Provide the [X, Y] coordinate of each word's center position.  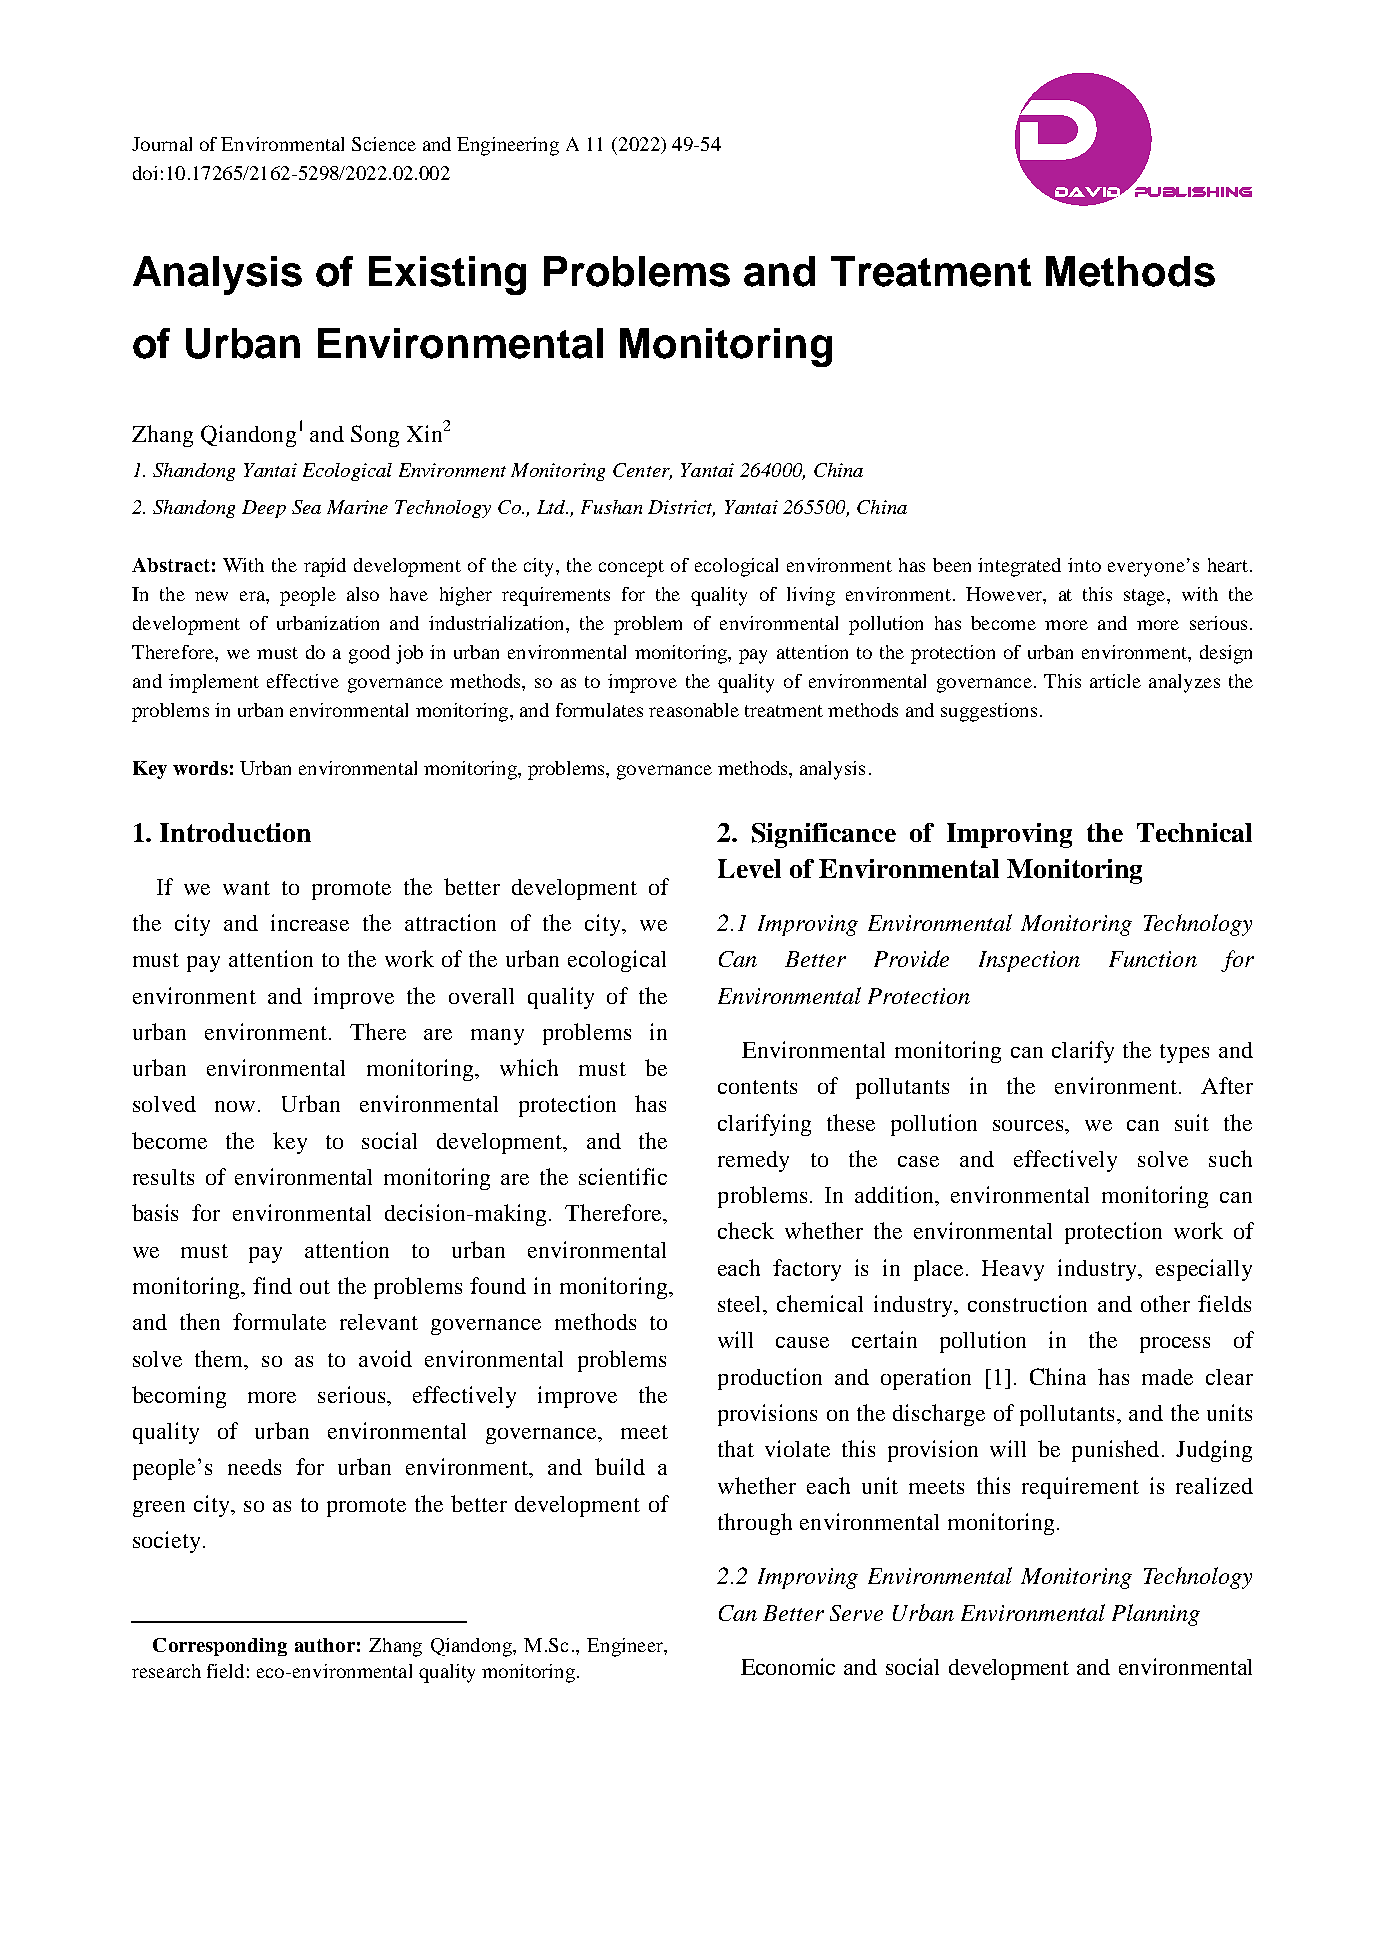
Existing [447, 275]
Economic [788, 1666]
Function [1153, 959]
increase [310, 922]
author [325, 1645]
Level [749, 868]
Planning [1156, 1615]
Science [384, 144]
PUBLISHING [1193, 192]
